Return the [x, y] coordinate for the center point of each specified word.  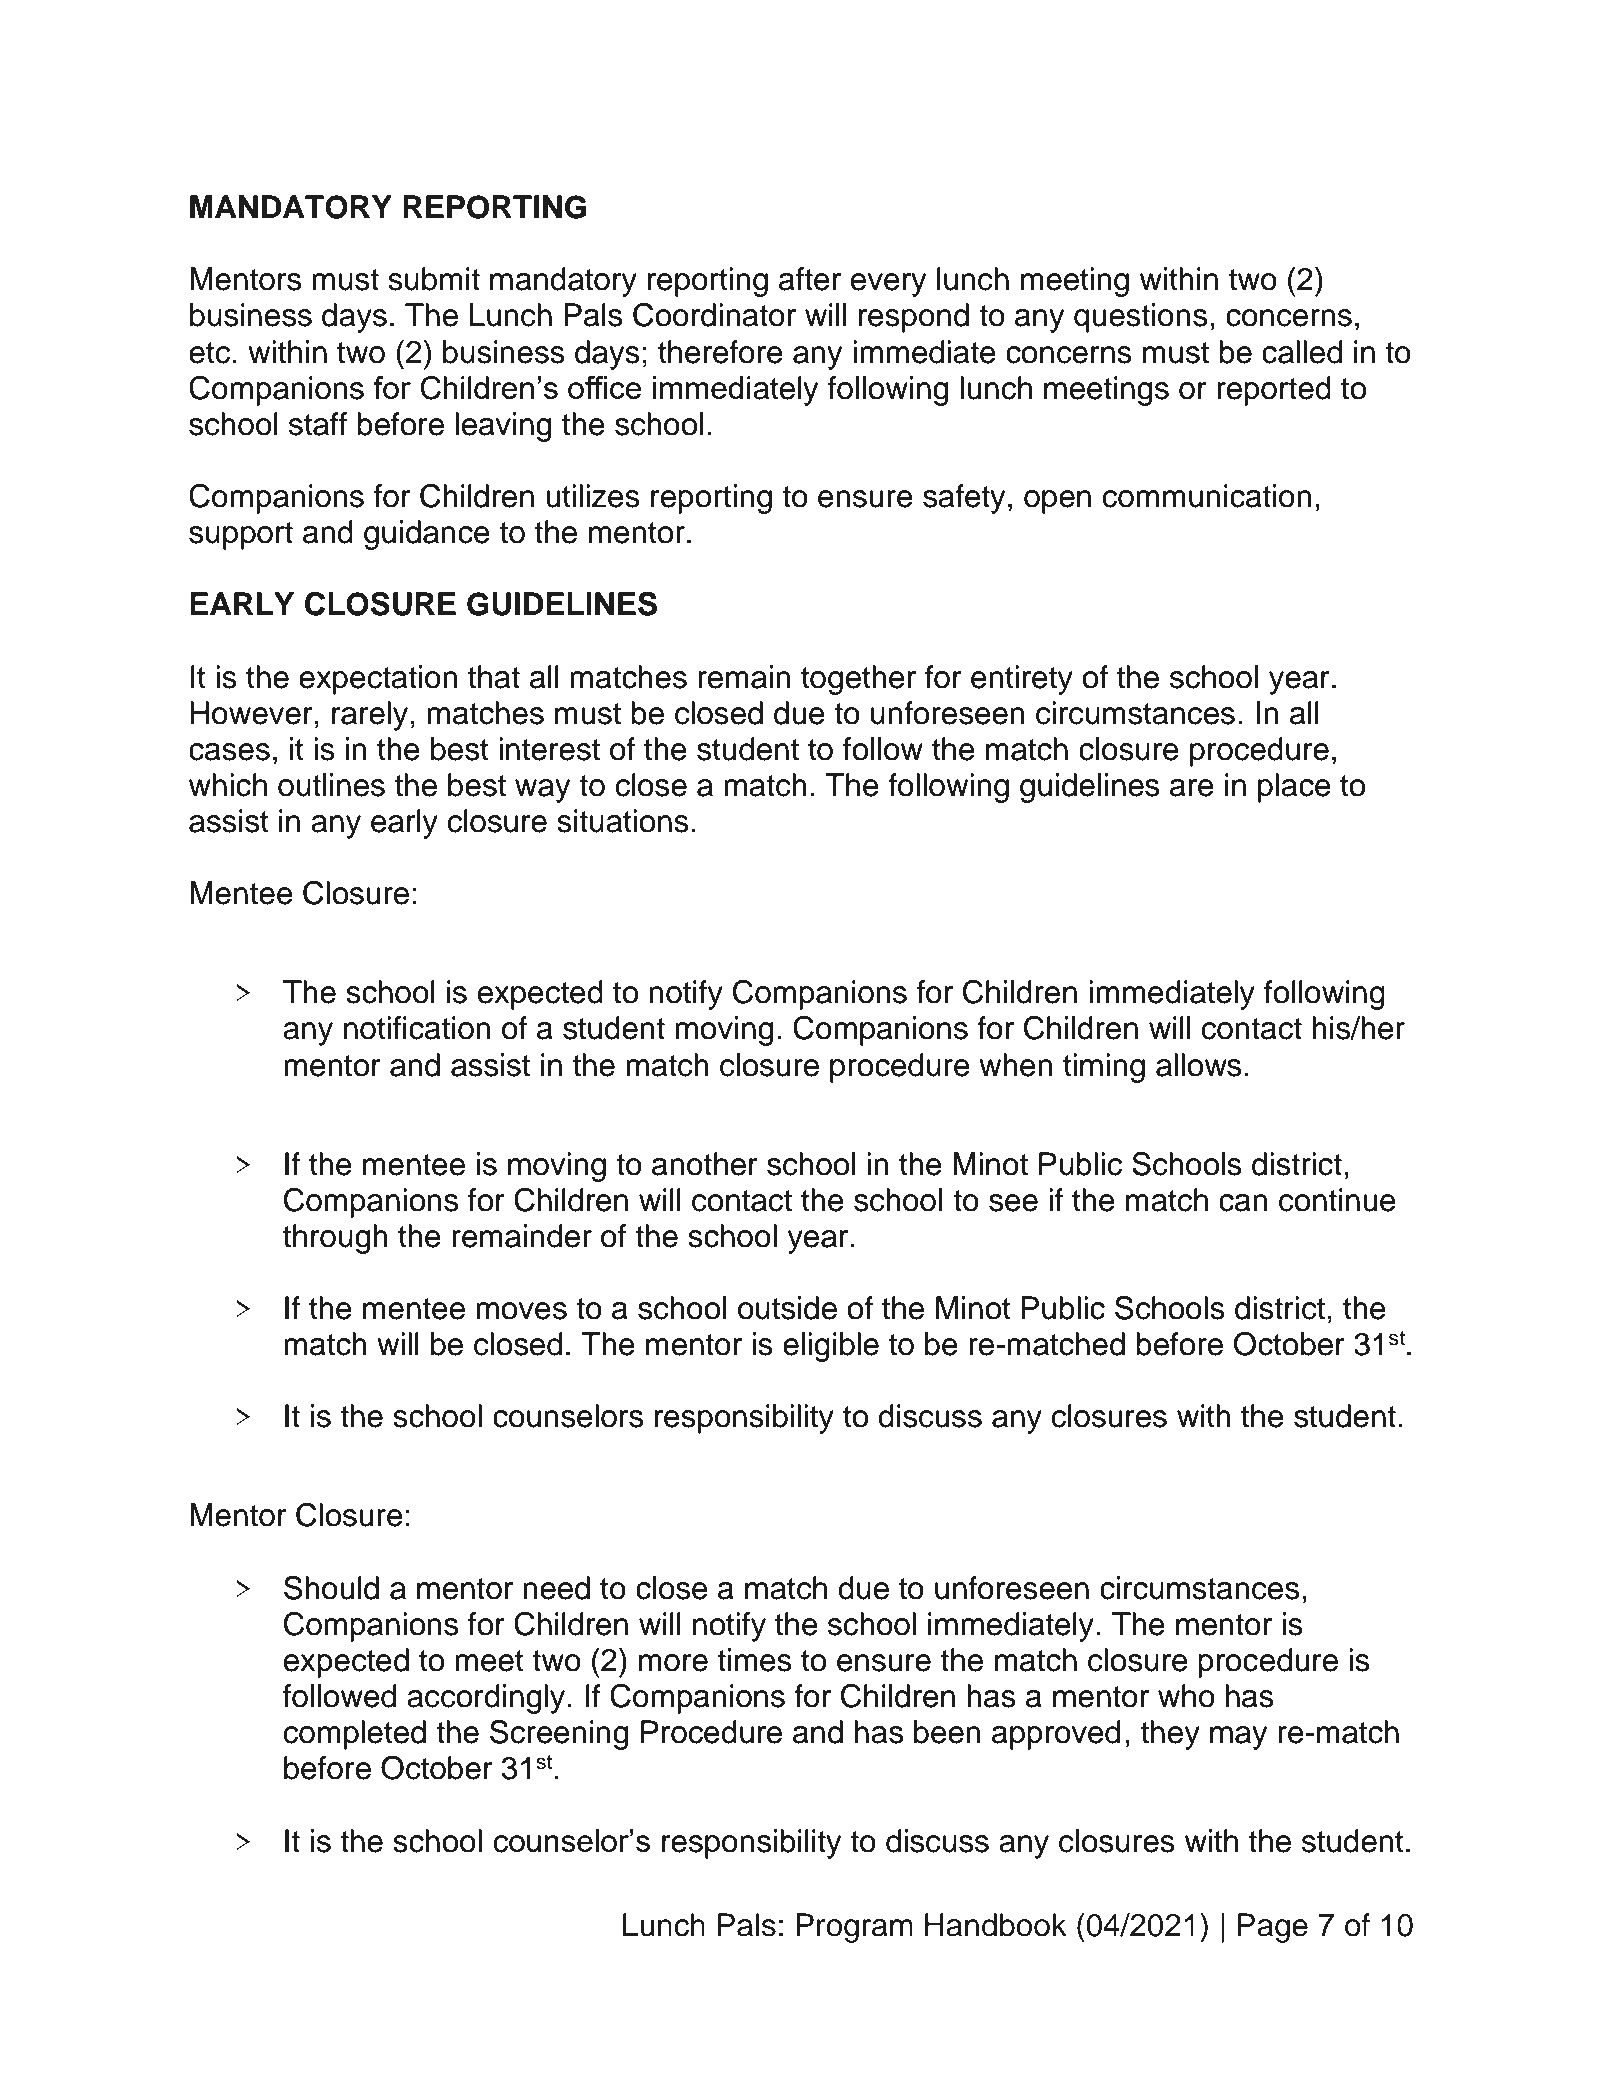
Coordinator [714, 315]
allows [1198, 1065]
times [754, 1660]
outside [787, 1308]
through [335, 1239]
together [858, 680]
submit [434, 279]
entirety [1022, 680]
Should [331, 1588]
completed [354, 1735]
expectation [378, 680]
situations [623, 821]
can [1243, 1203]
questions [1140, 318]
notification [417, 1028]
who [1186, 1696]
